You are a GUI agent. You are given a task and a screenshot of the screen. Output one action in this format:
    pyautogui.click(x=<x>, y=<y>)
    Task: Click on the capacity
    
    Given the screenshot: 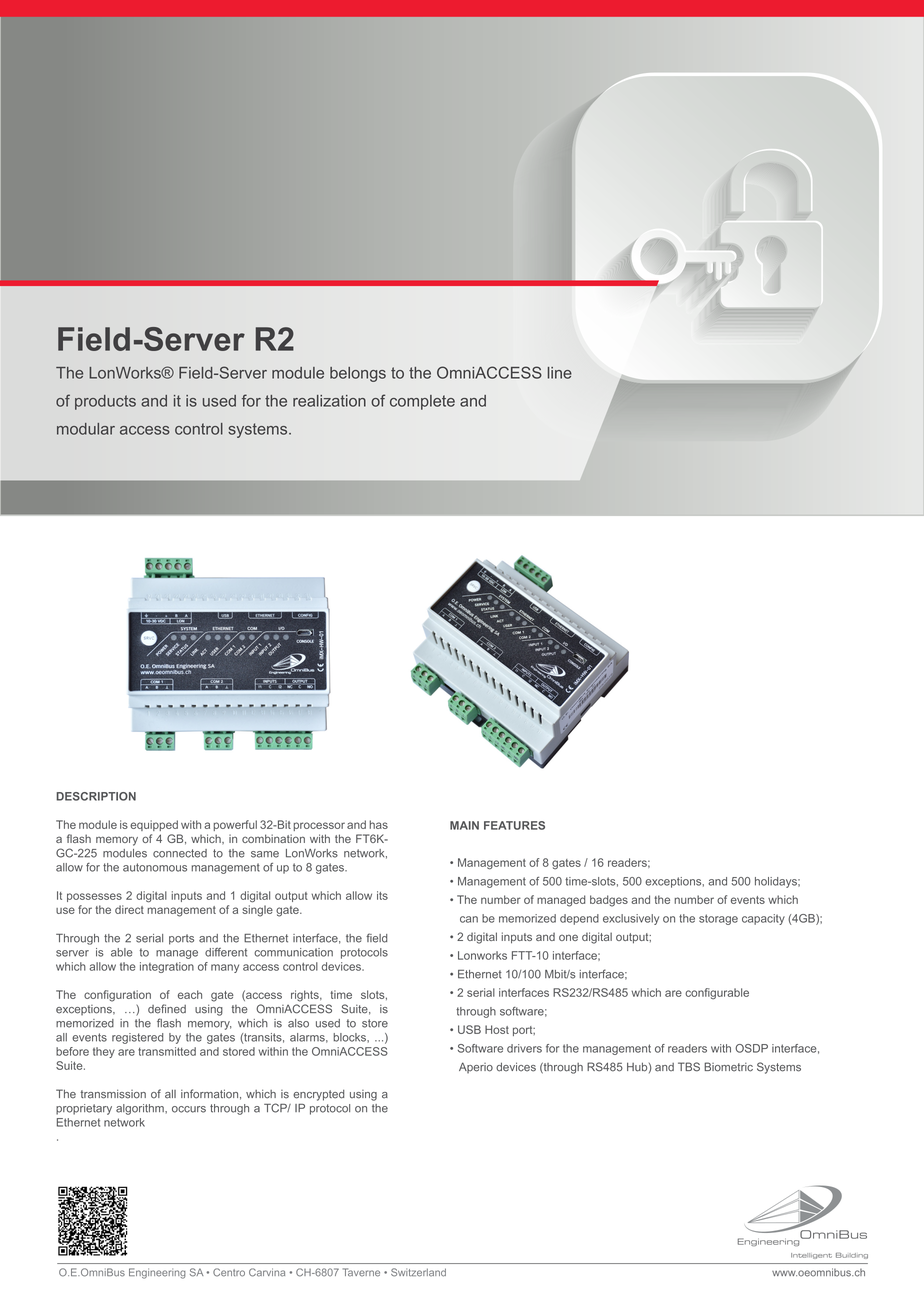 What is the action you would take?
    pyautogui.click(x=763, y=919)
